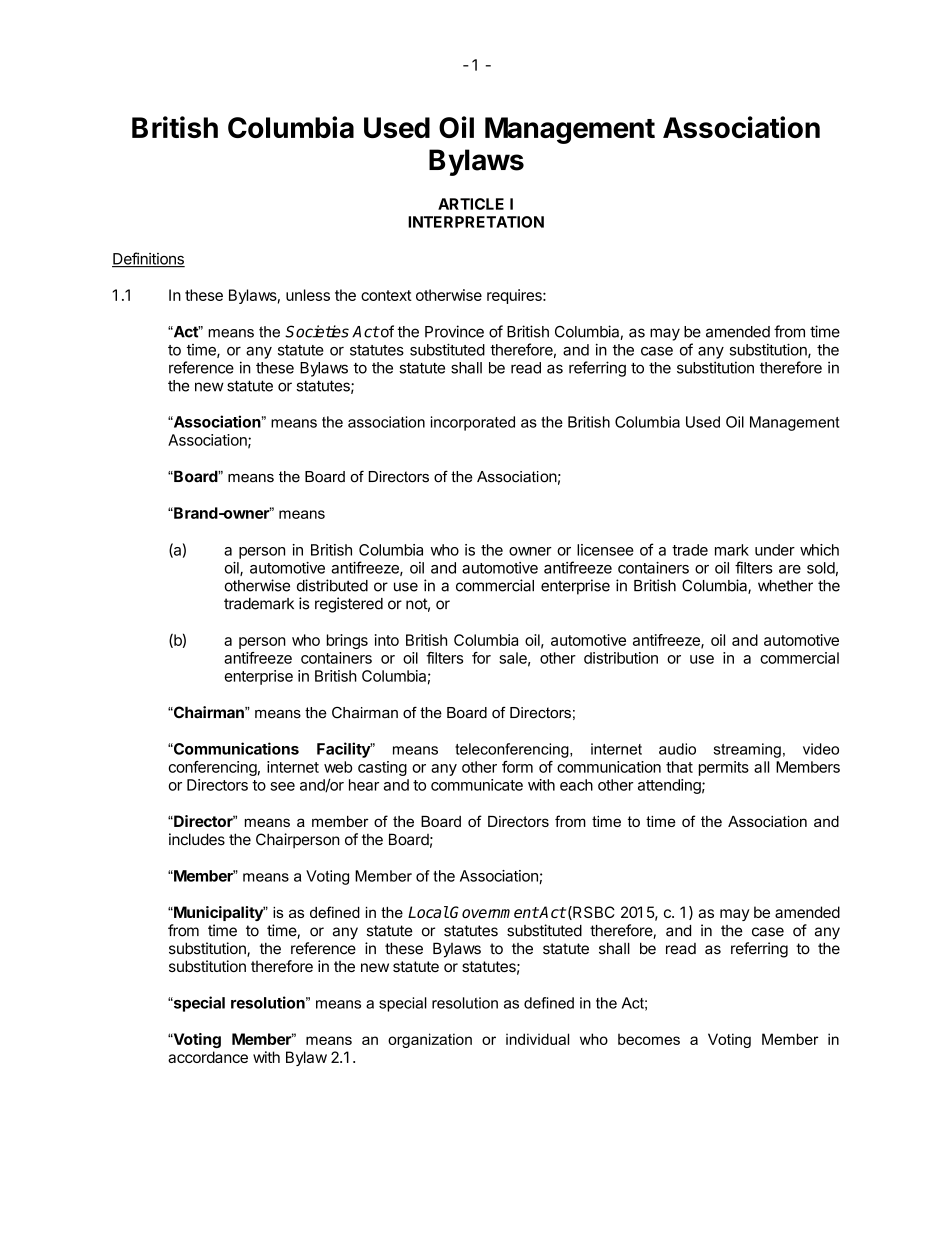  I want to click on distributed, so click(332, 585).
